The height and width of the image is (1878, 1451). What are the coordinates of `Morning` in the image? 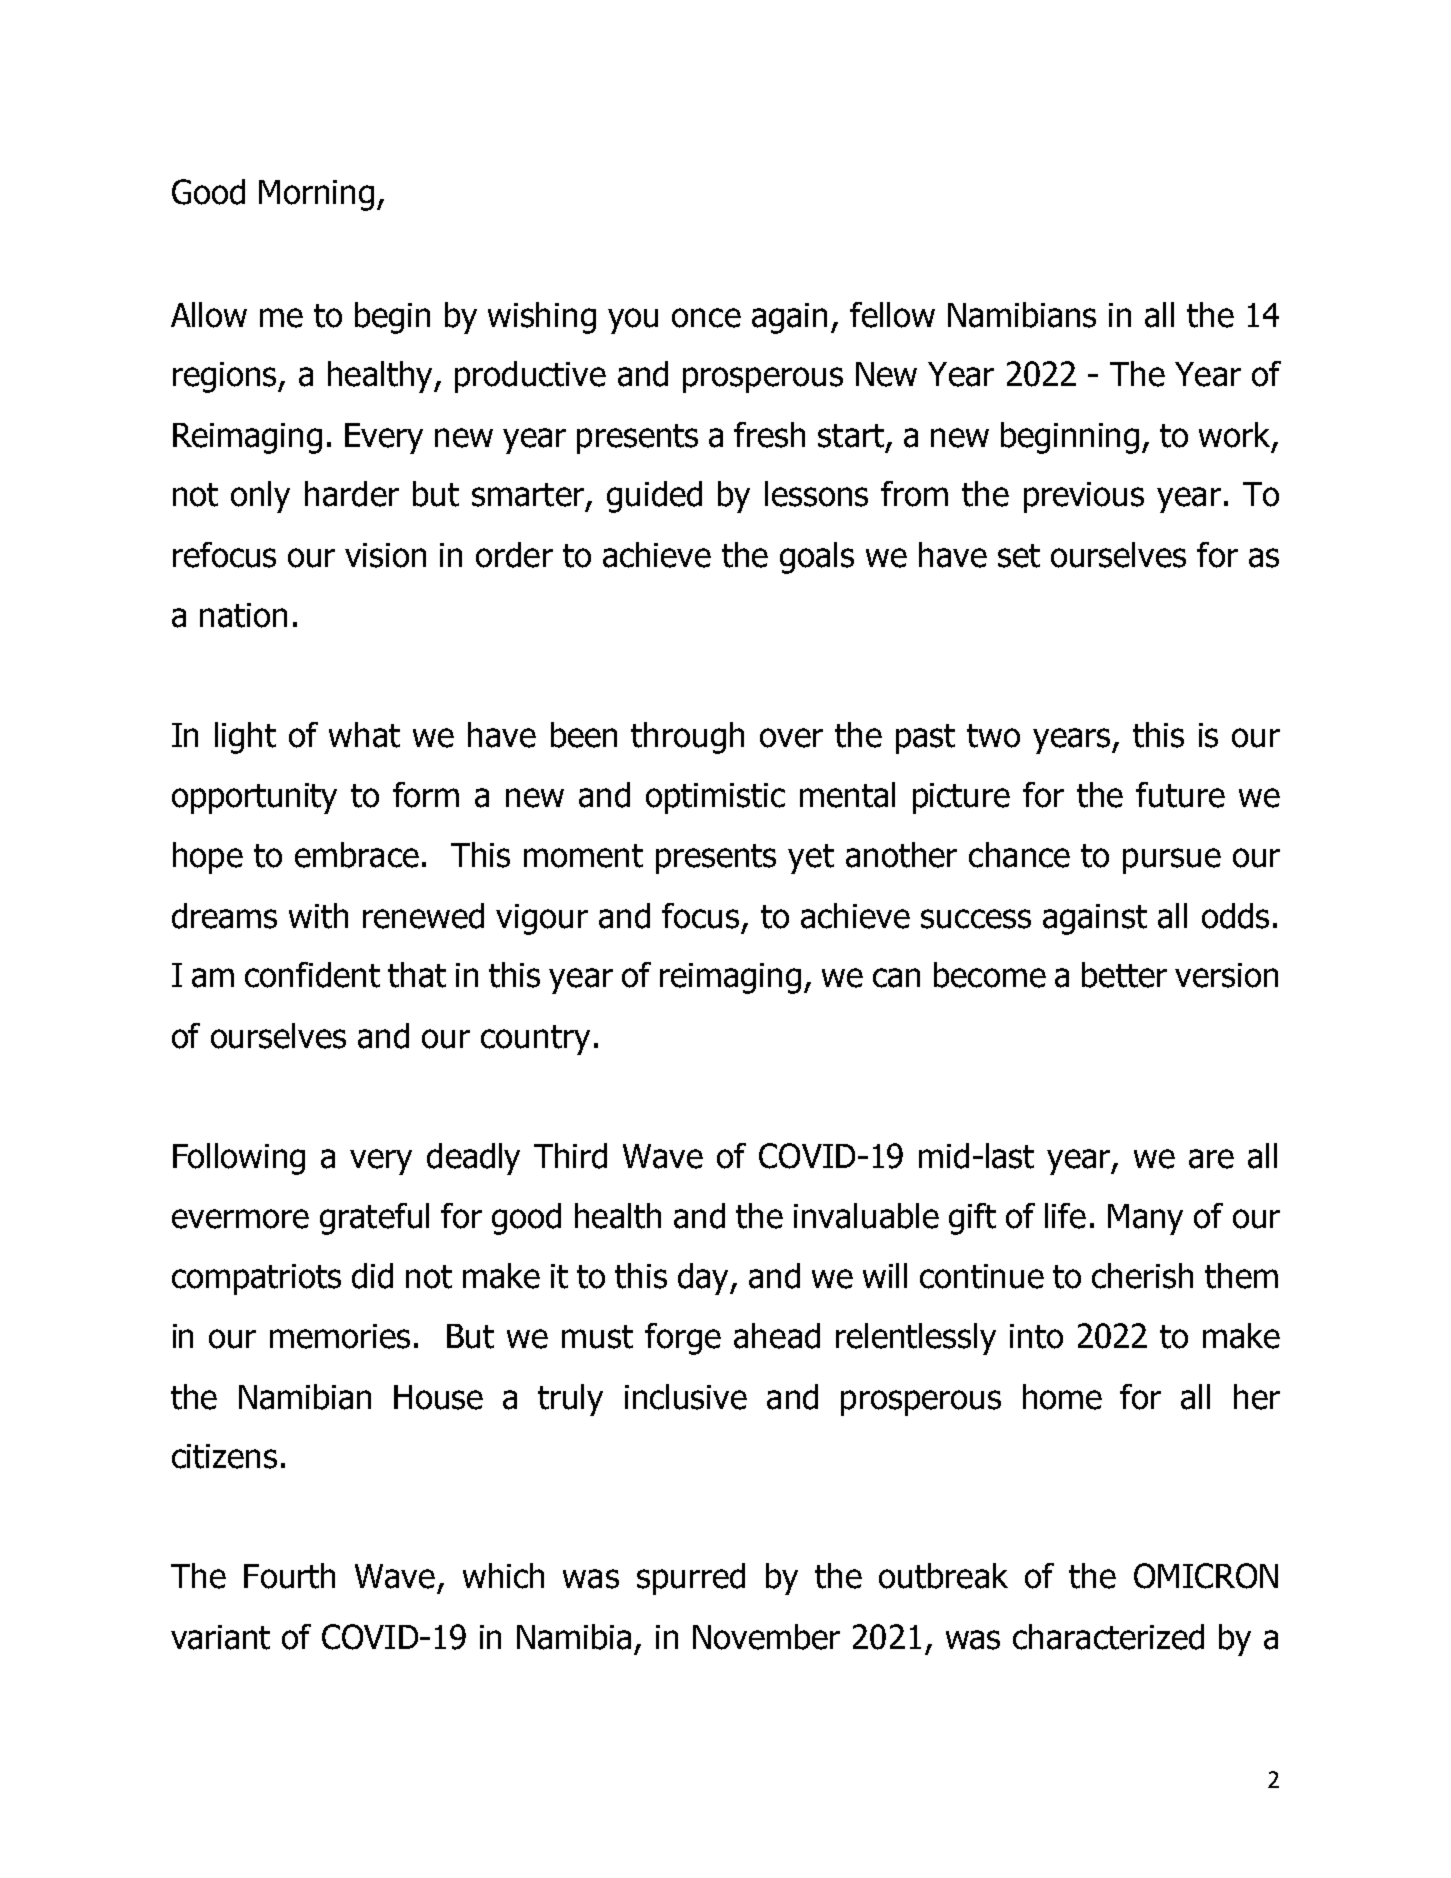 It's located at (316, 195).
